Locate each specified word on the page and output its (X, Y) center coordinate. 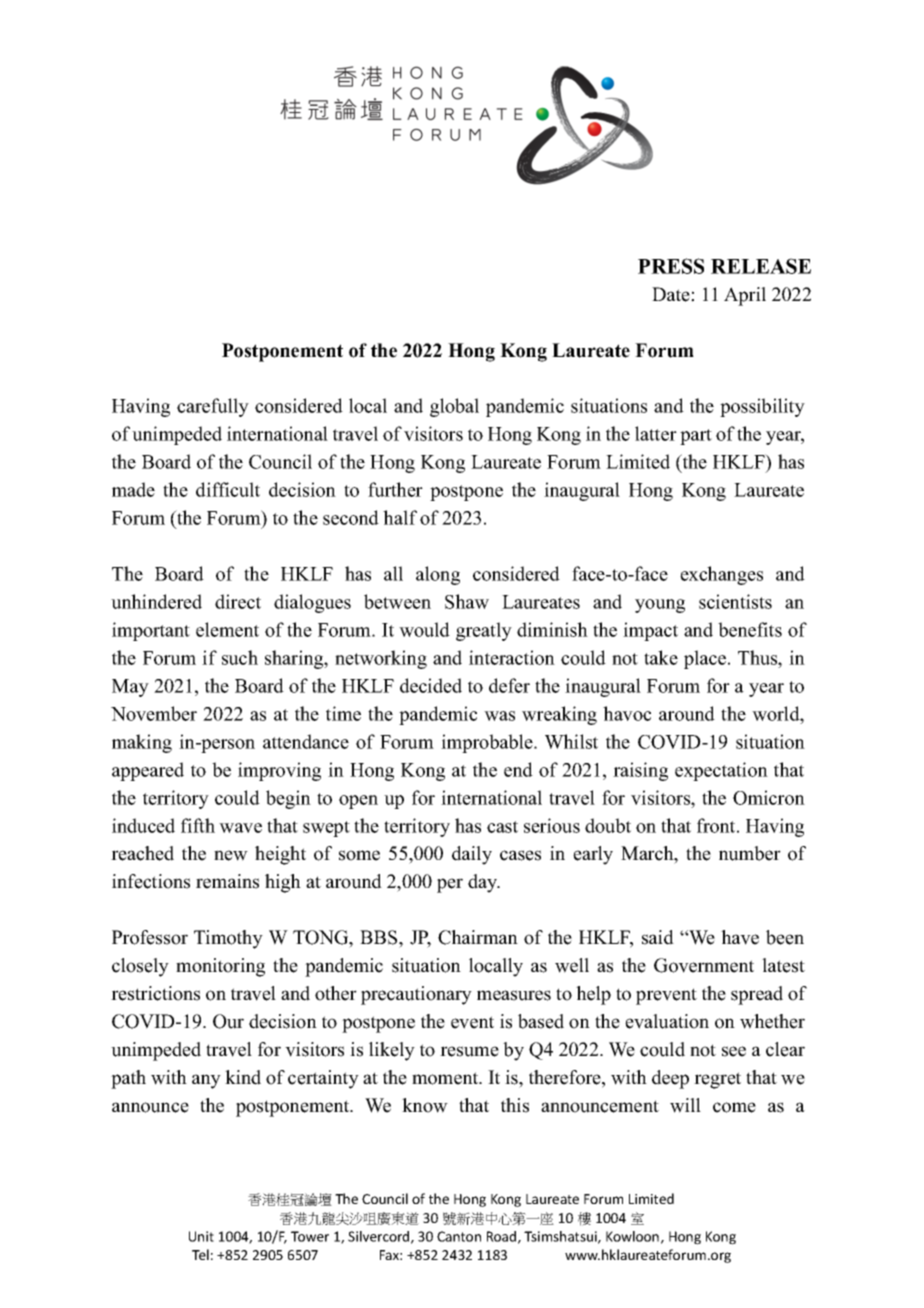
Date (672, 294)
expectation (721, 771)
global (454, 407)
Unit (201, 1236)
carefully (213, 407)
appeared (148, 771)
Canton (459, 1236)
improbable (488, 743)
